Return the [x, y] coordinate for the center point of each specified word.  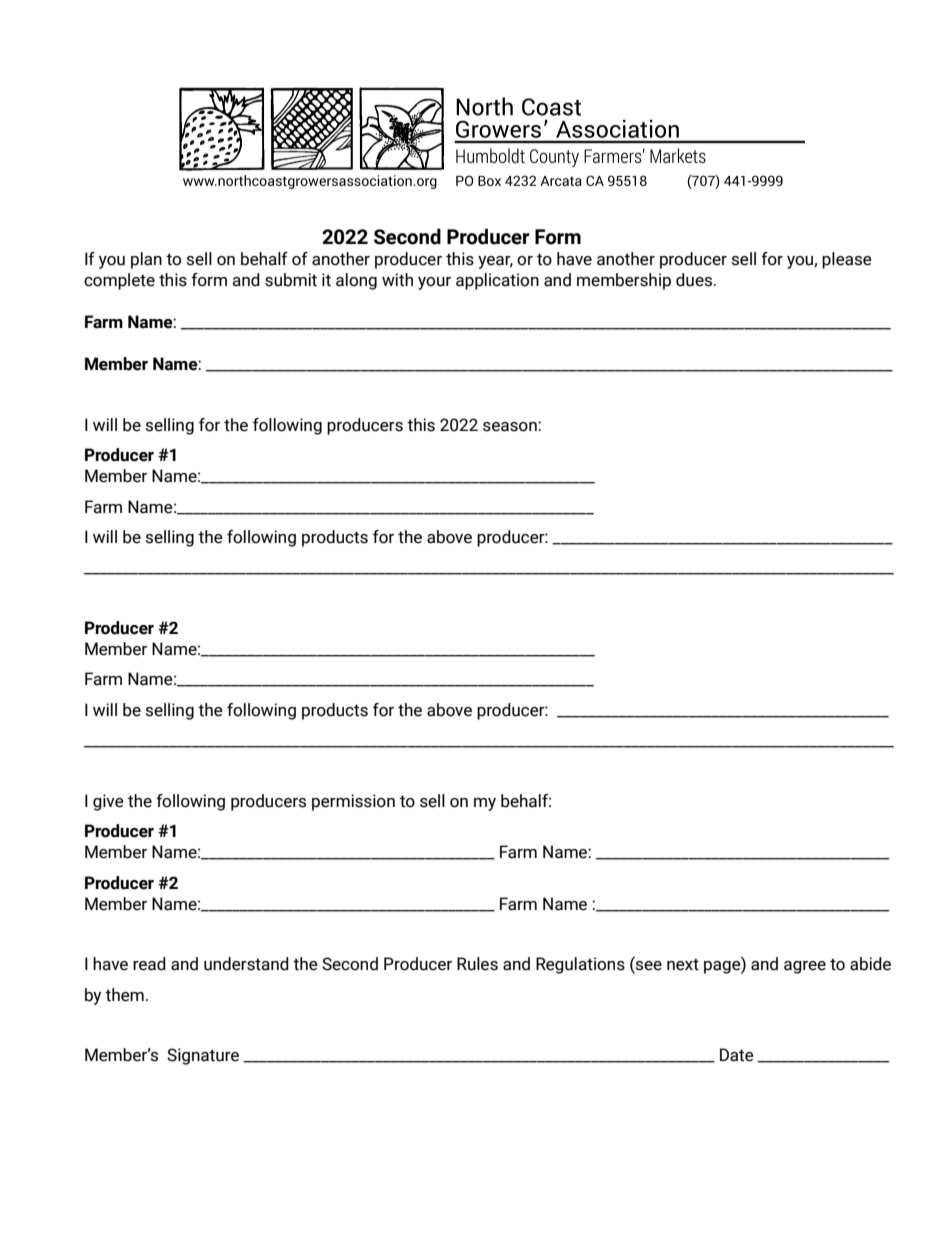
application [497, 281]
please [847, 260]
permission [353, 802]
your [434, 283]
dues [695, 280]
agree [805, 967]
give [108, 802]
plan [146, 260]
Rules [477, 964]
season [511, 427]
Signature [203, 1056]
